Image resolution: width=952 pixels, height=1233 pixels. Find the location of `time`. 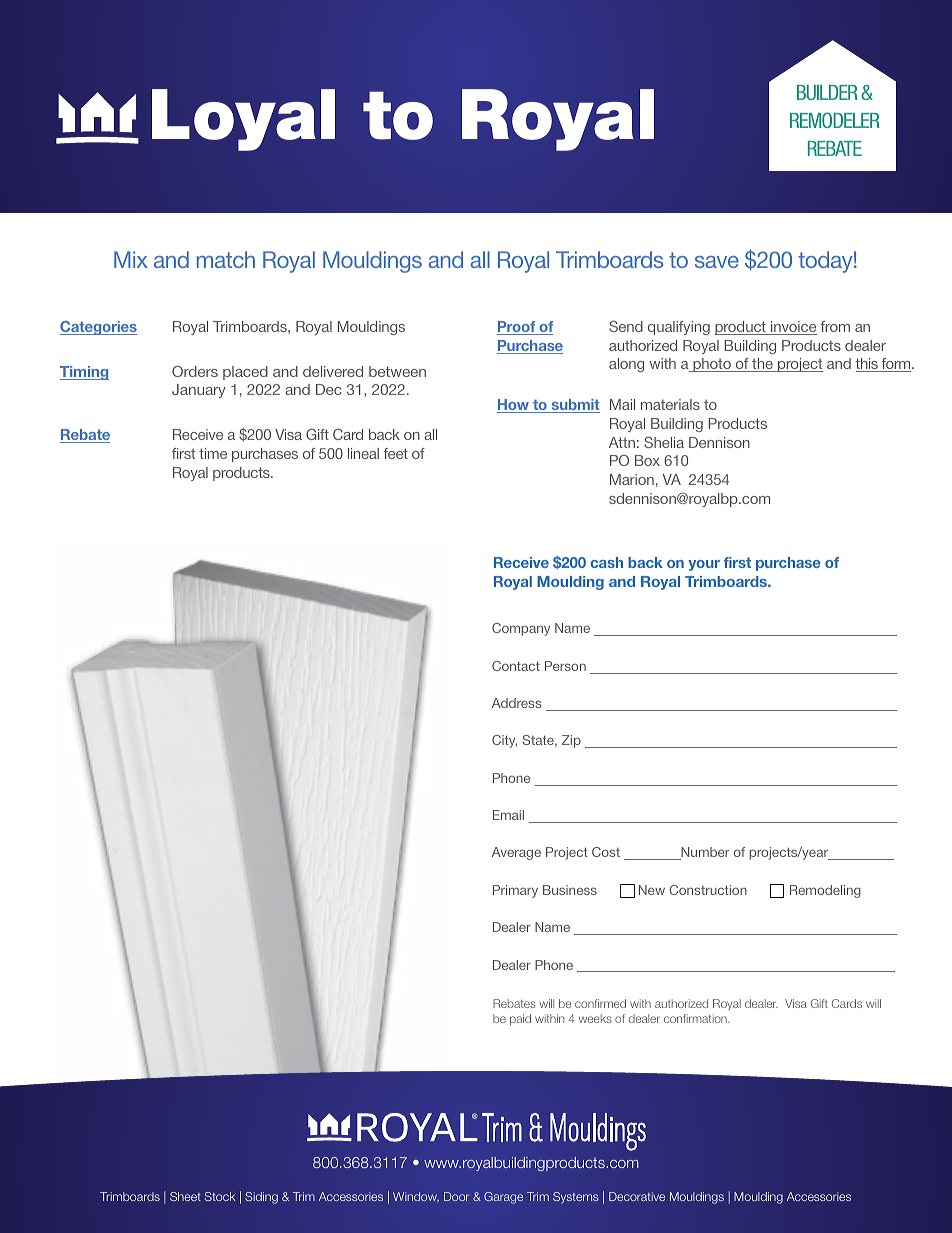

time is located at coordinates (213, 453).
